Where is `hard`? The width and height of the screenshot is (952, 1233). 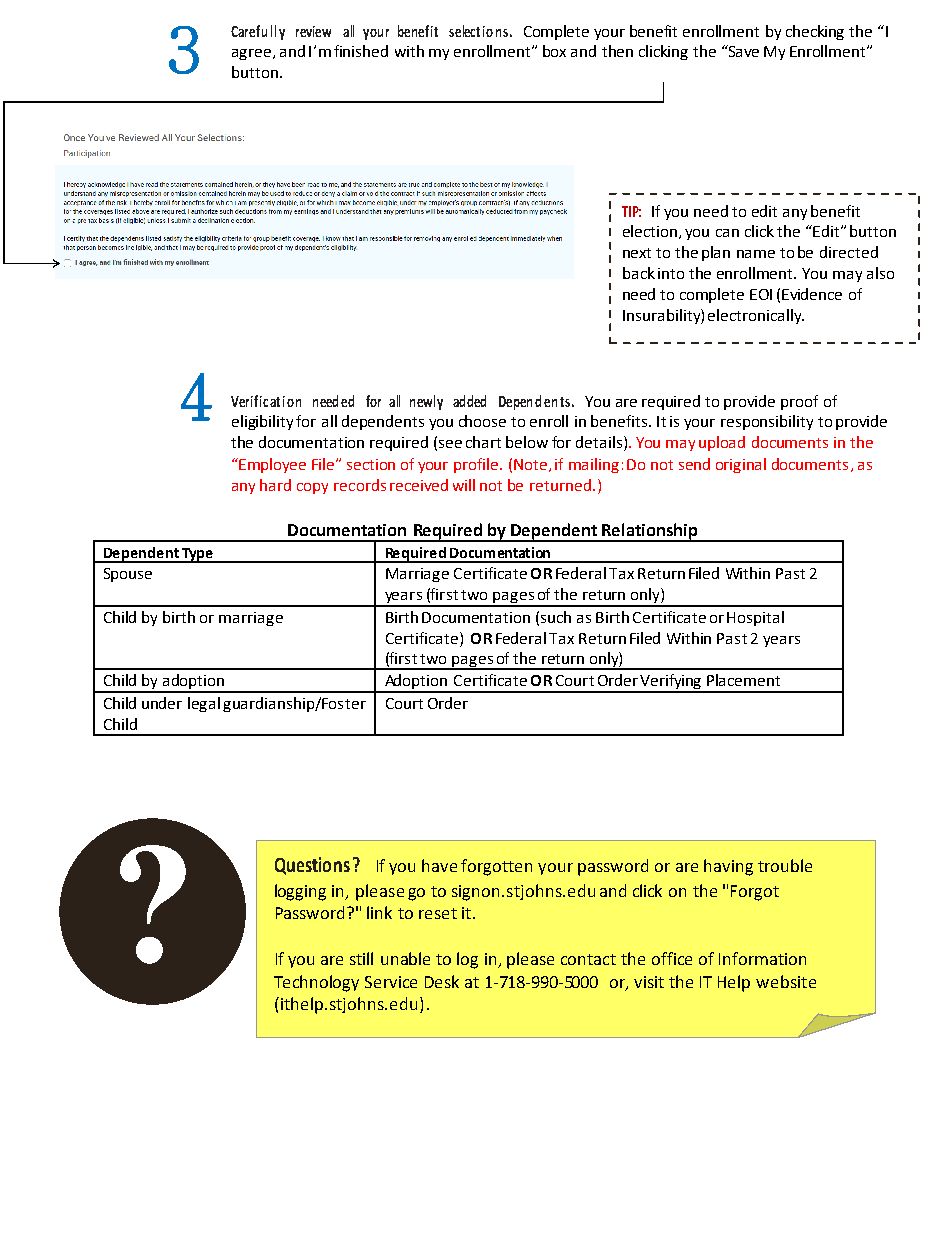
hard is located at coordinates (275, 485).
